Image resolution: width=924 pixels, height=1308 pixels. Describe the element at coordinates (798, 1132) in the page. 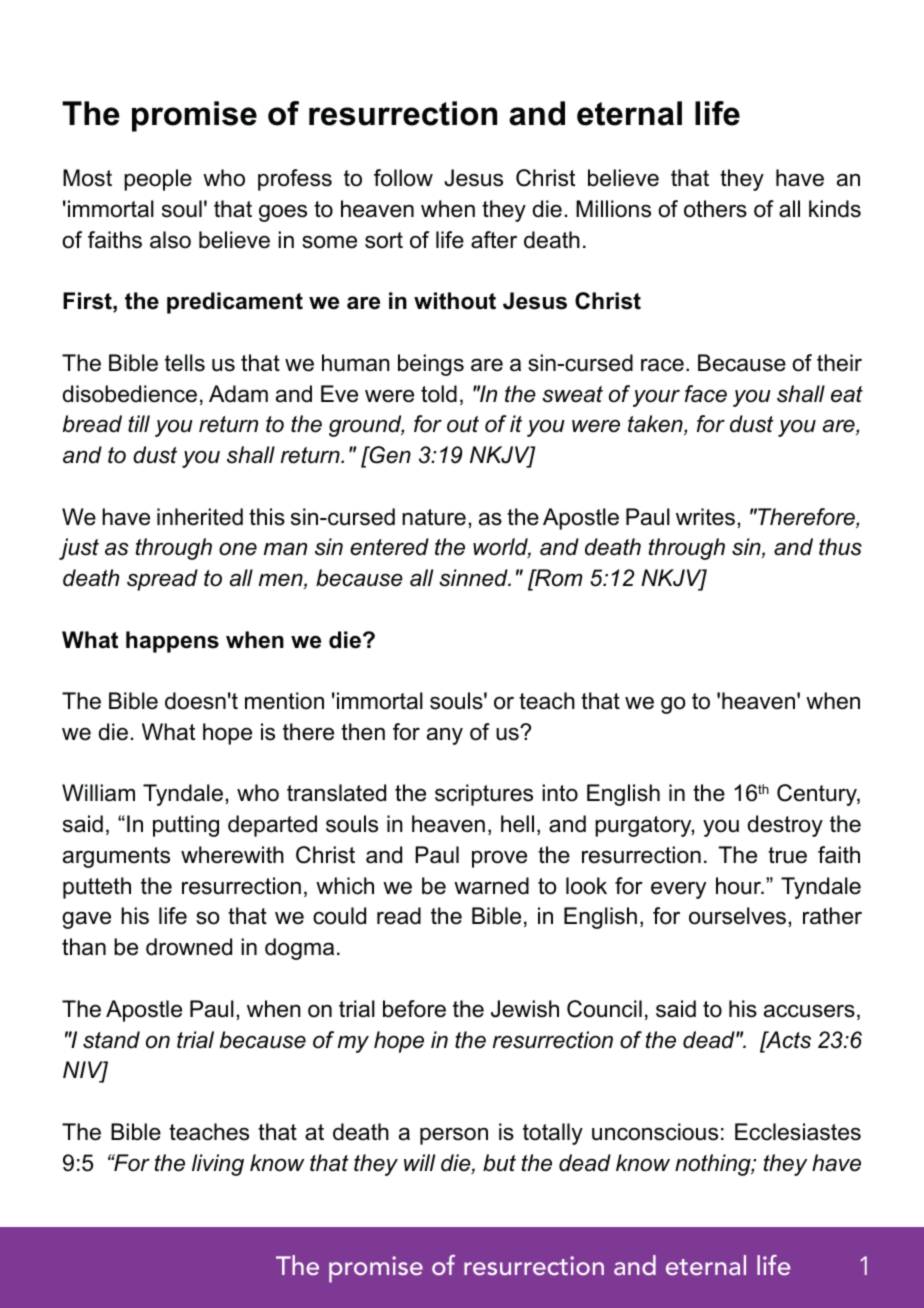

I see `Ecclesiastes` at that location.
